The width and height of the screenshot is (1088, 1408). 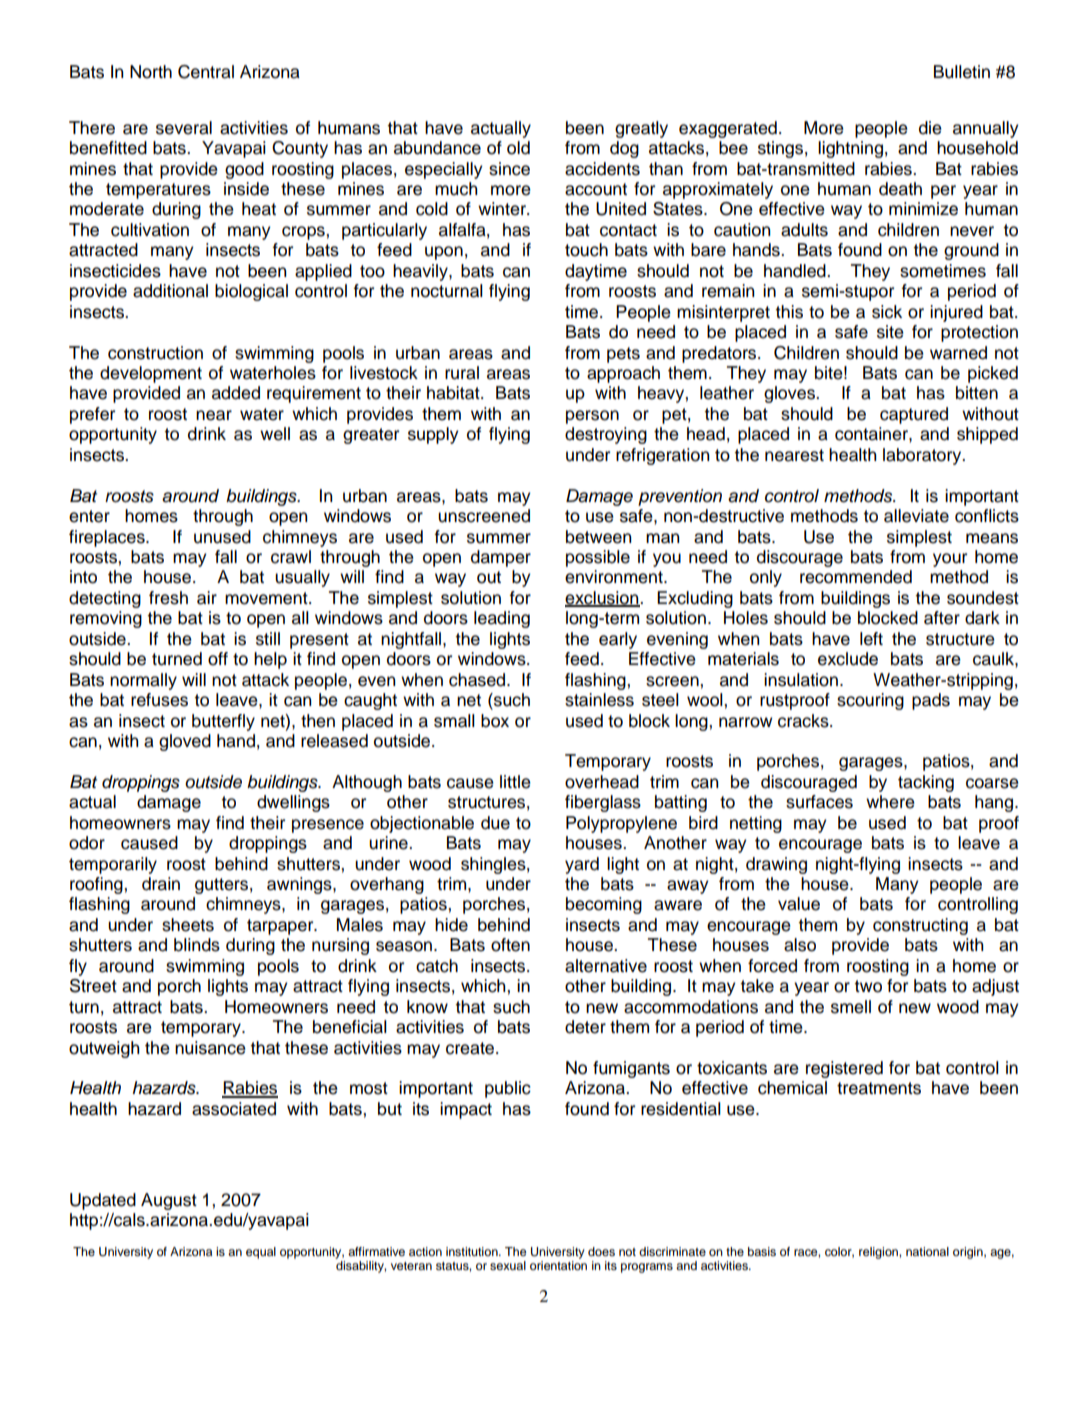 What do you see at coordinates (184, 128) in the screenshot?
I see `several` at bounding box center [184, 128].
